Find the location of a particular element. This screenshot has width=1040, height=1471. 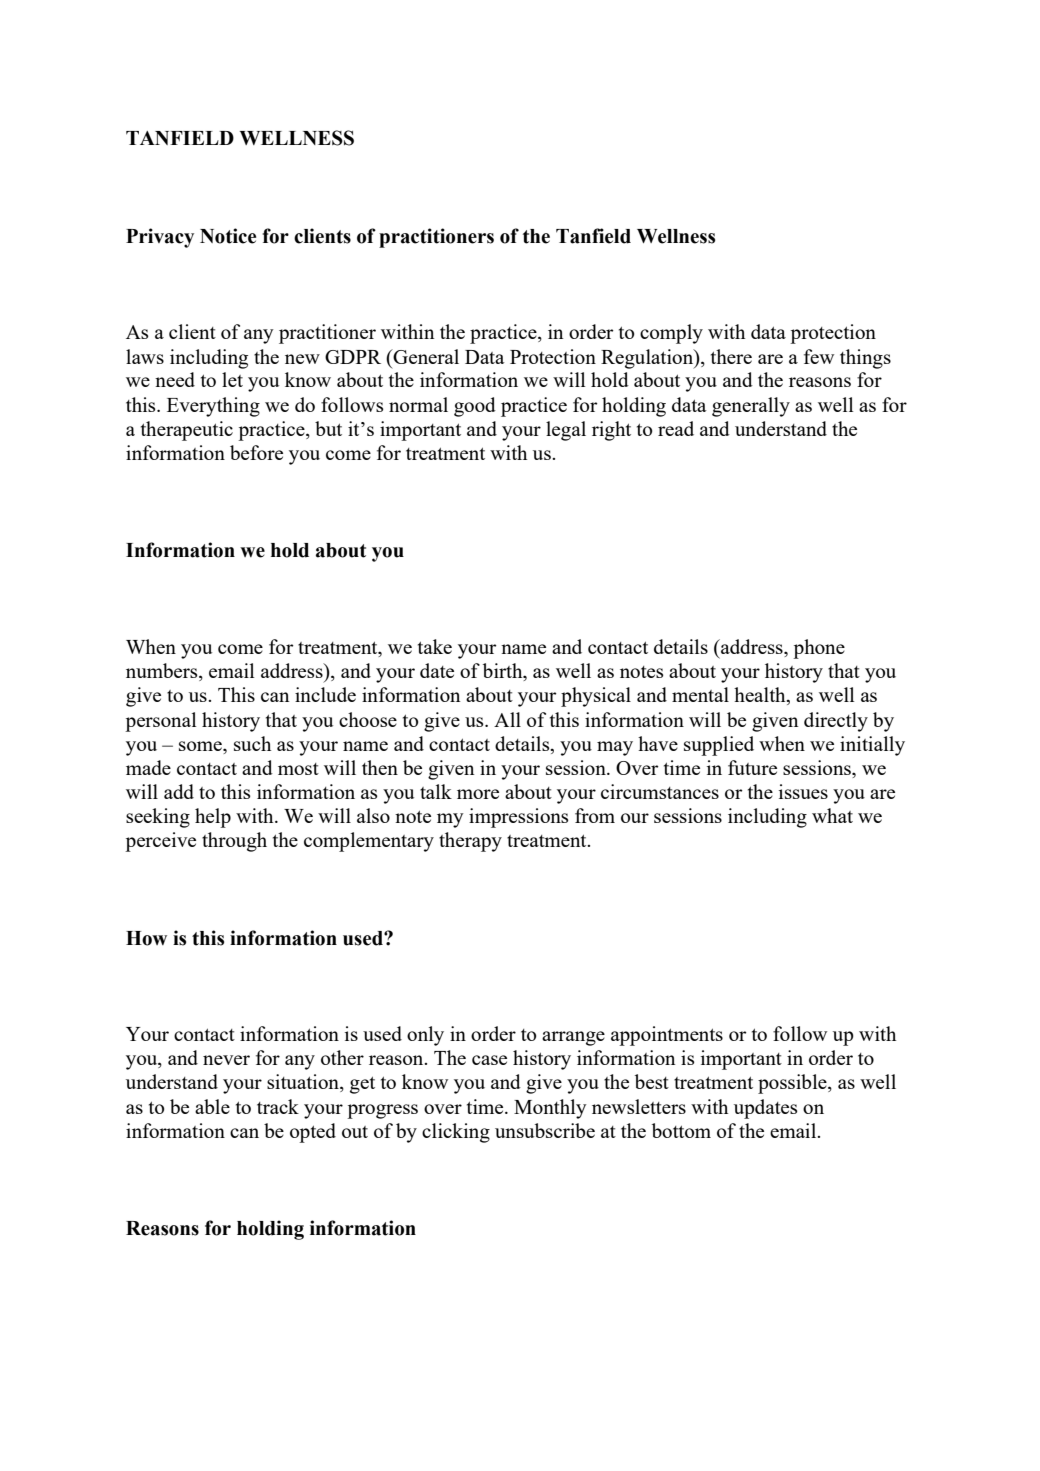

before is located at coordinates (256, 452).
